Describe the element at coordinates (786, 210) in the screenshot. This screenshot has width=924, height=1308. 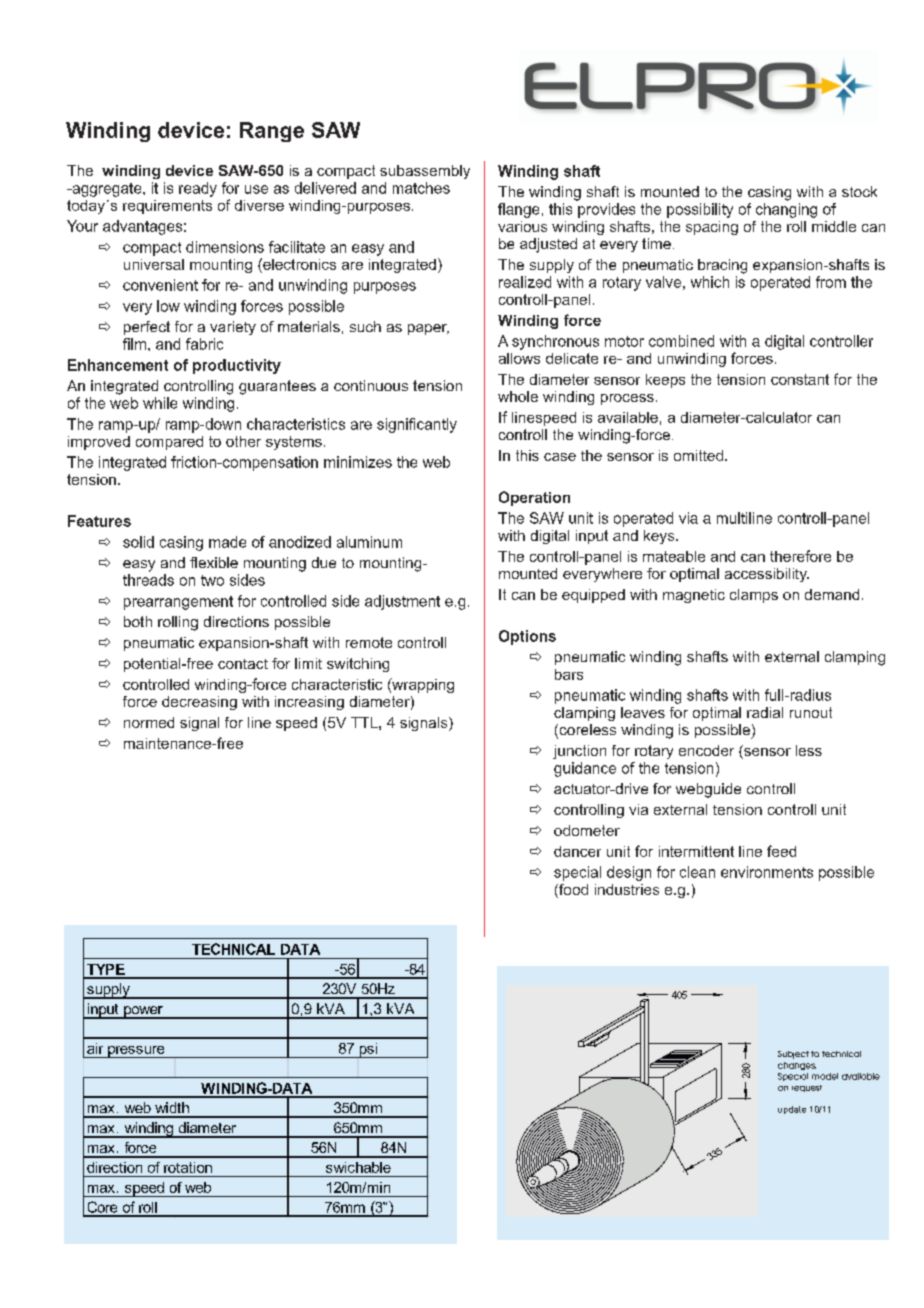
I see `changing` at that location.
